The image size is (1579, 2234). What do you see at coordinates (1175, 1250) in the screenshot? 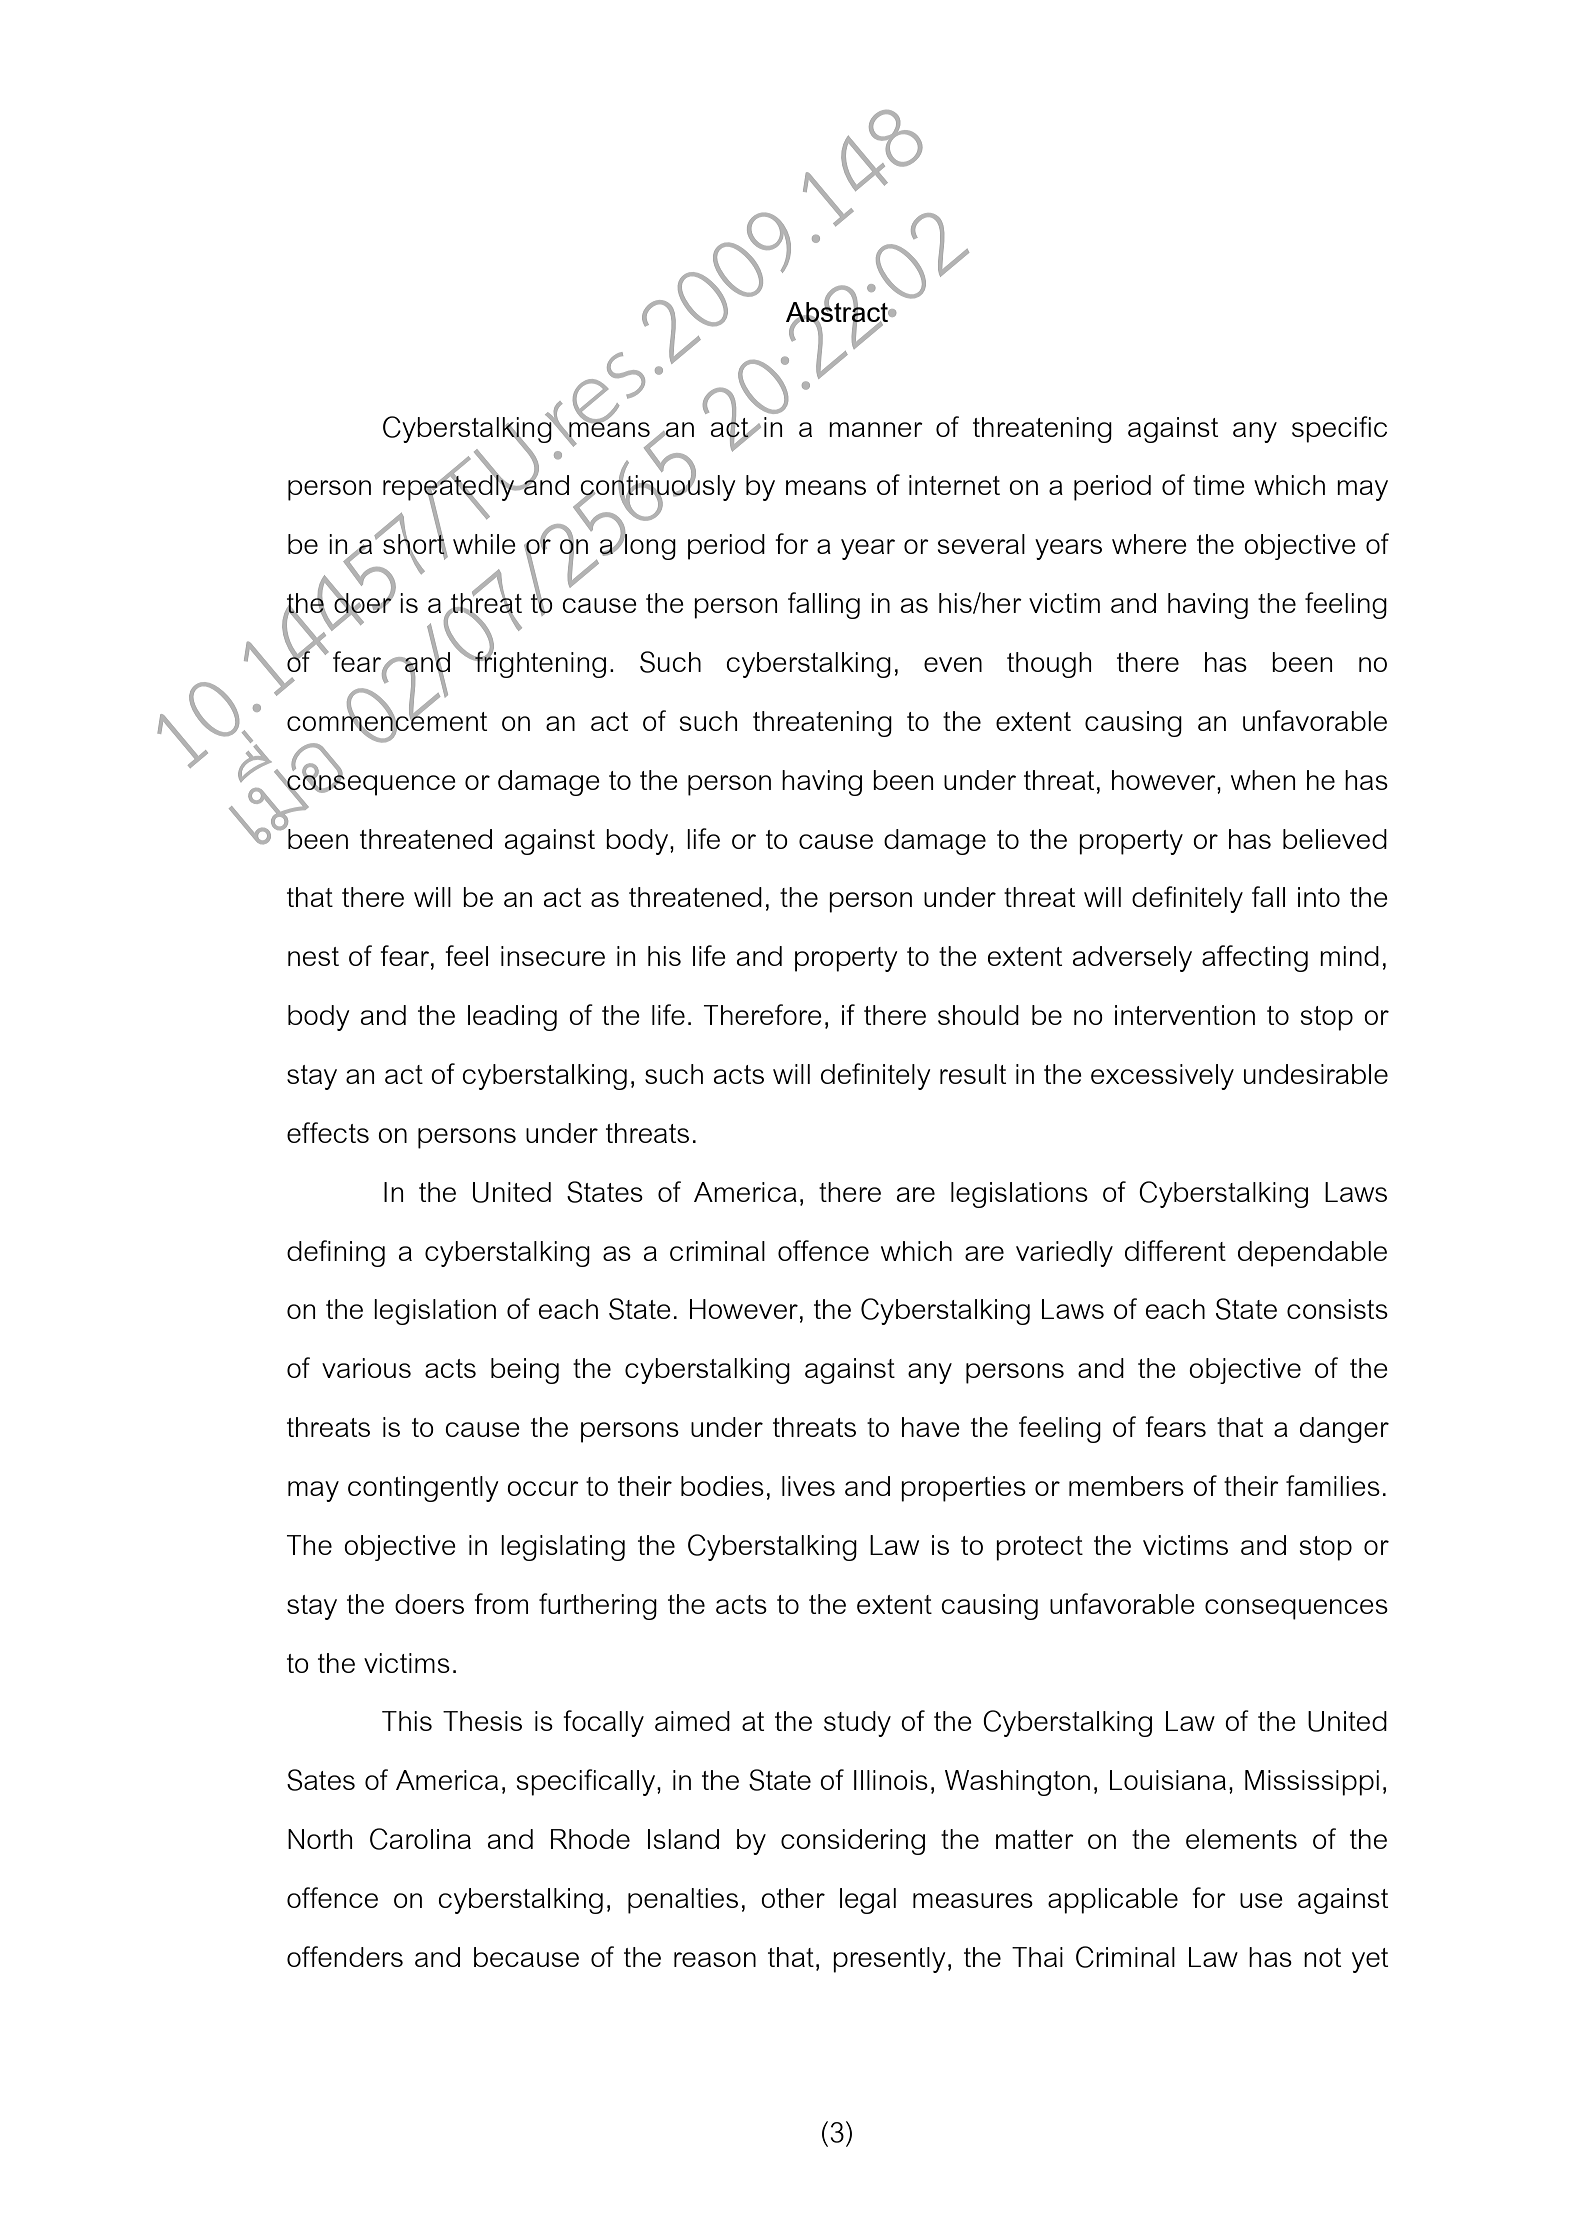
I see `different` at bounding box center [1175, 1250].
